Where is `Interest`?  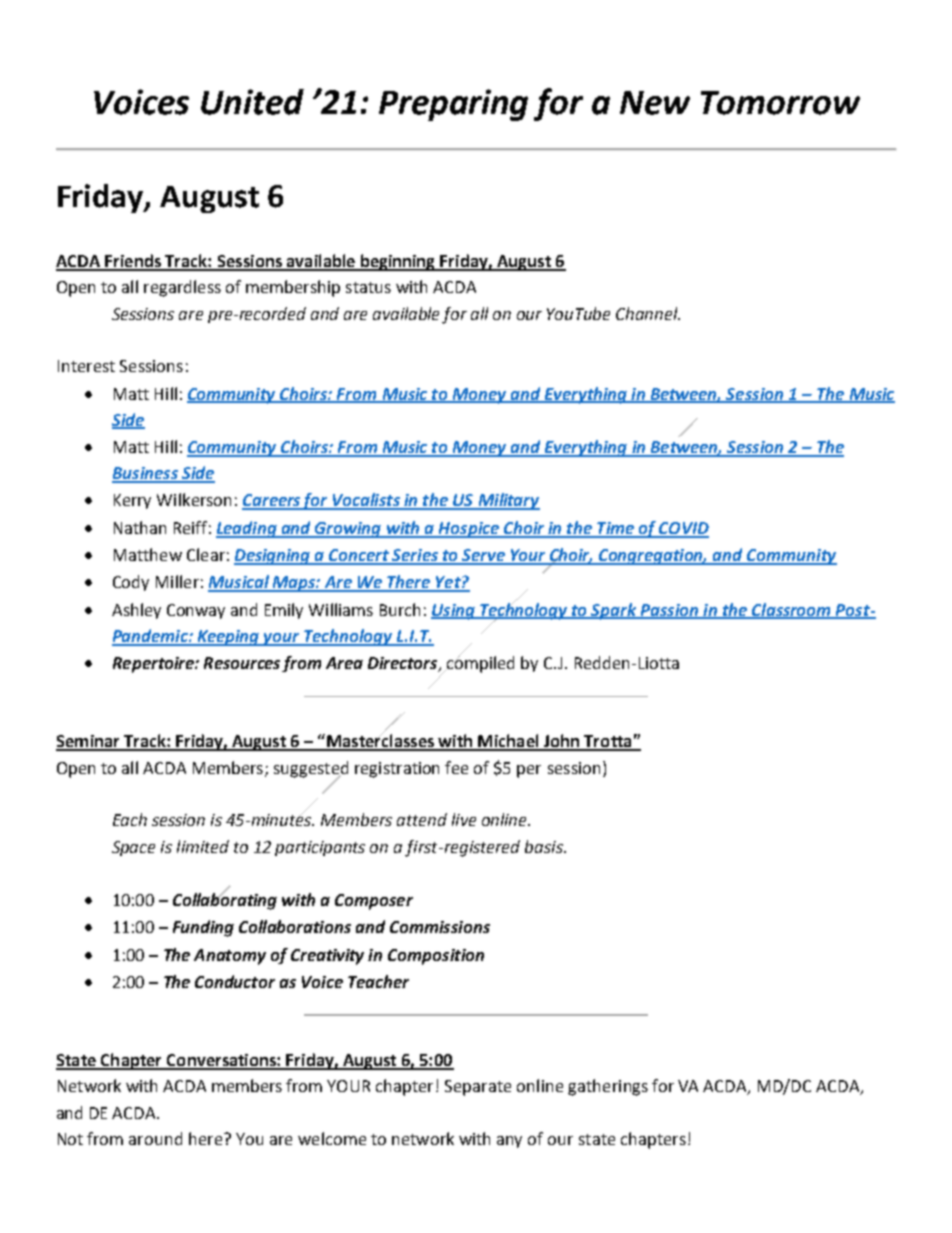
Interest is located at coordinates (86, 366).
